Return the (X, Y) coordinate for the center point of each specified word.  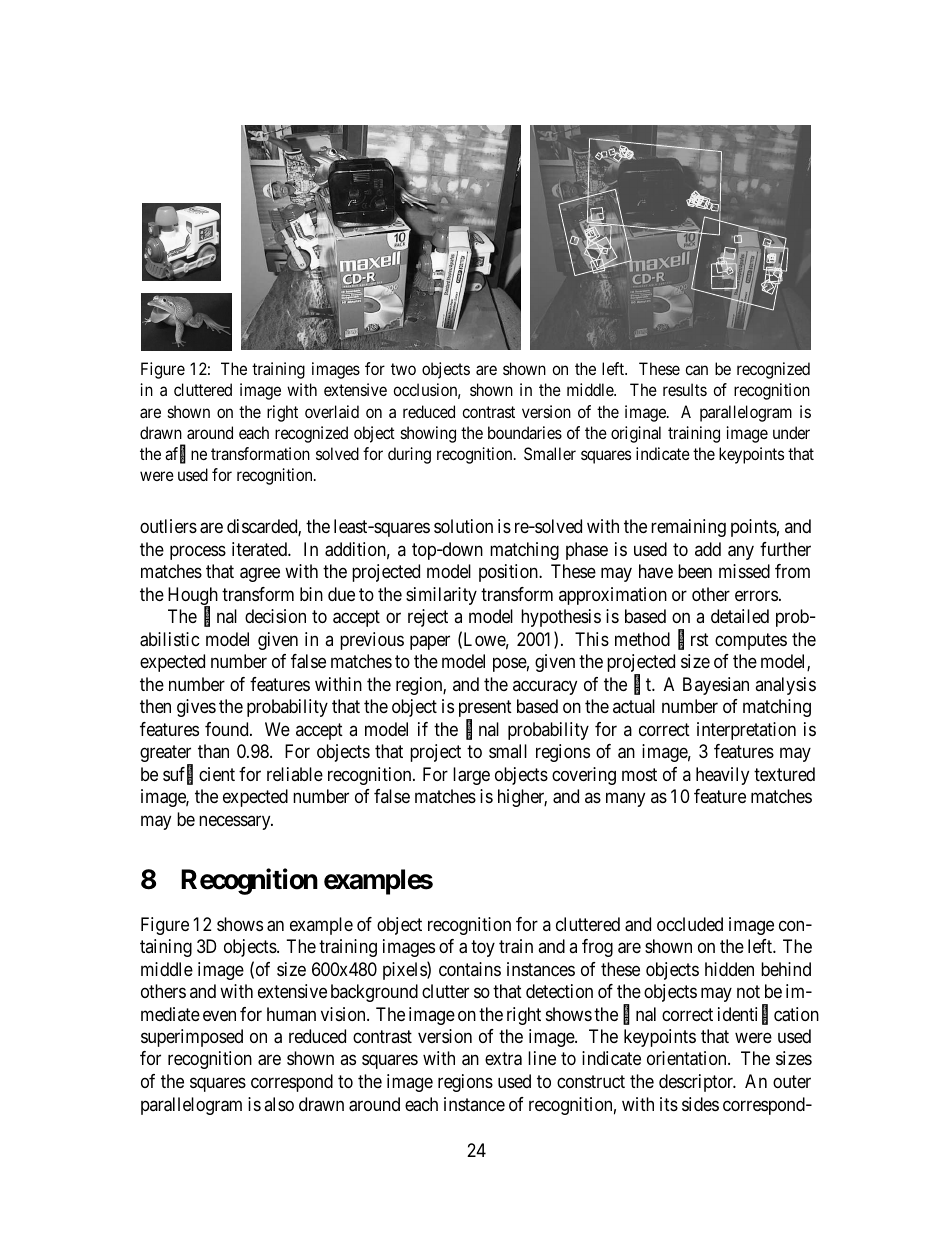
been (695, 571)
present (485, 710)
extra (503, 1059)
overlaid (332, 411)
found (228, 729)
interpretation (746, 731)
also (279, 1104)
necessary (236, 822)
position (509, 573)
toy (483, 948)
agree (260, 575)
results (685, 389)
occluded (690, 924)
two (403, 369)
